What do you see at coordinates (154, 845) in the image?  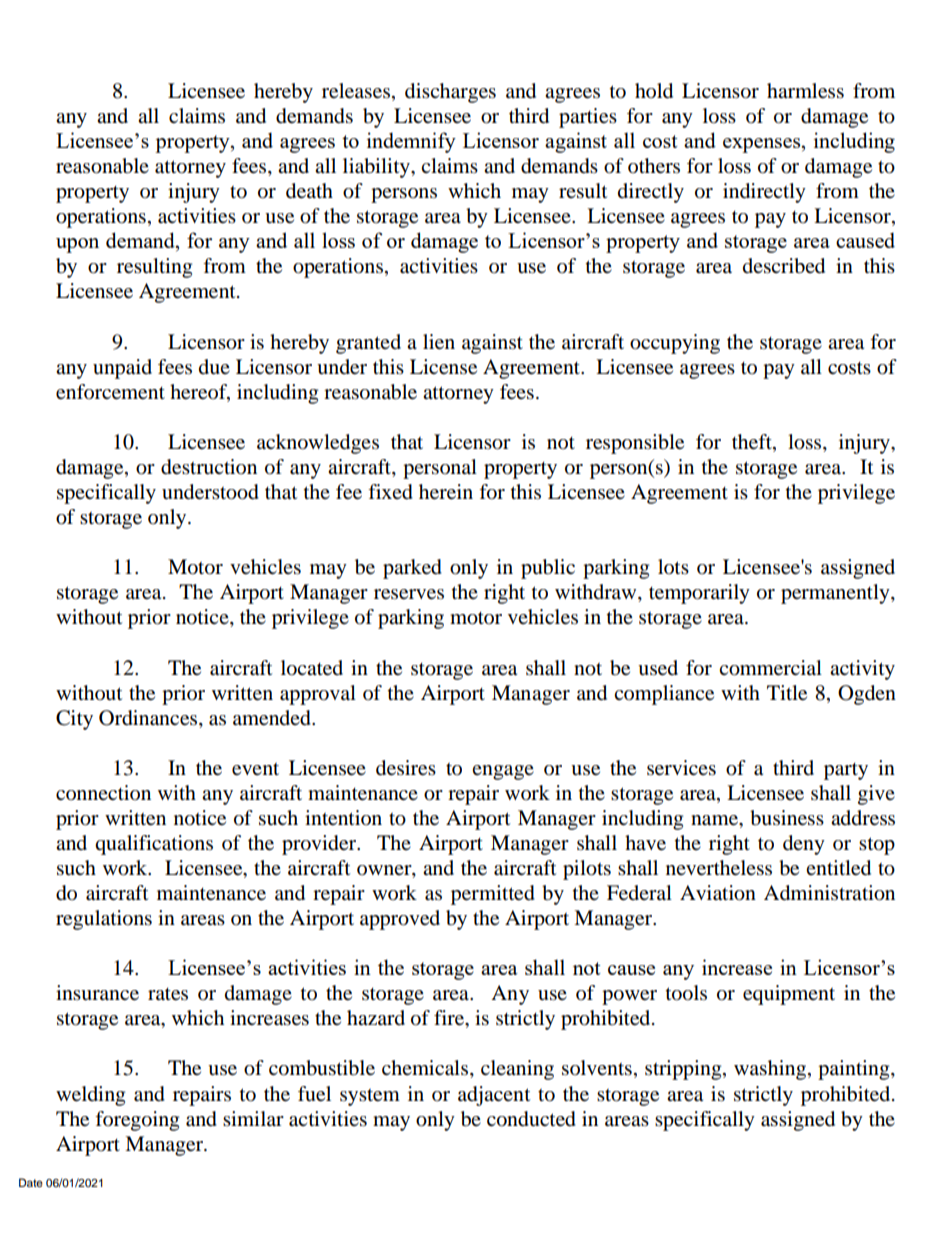 I see `qualifications` at bounding box center [154, 845].
